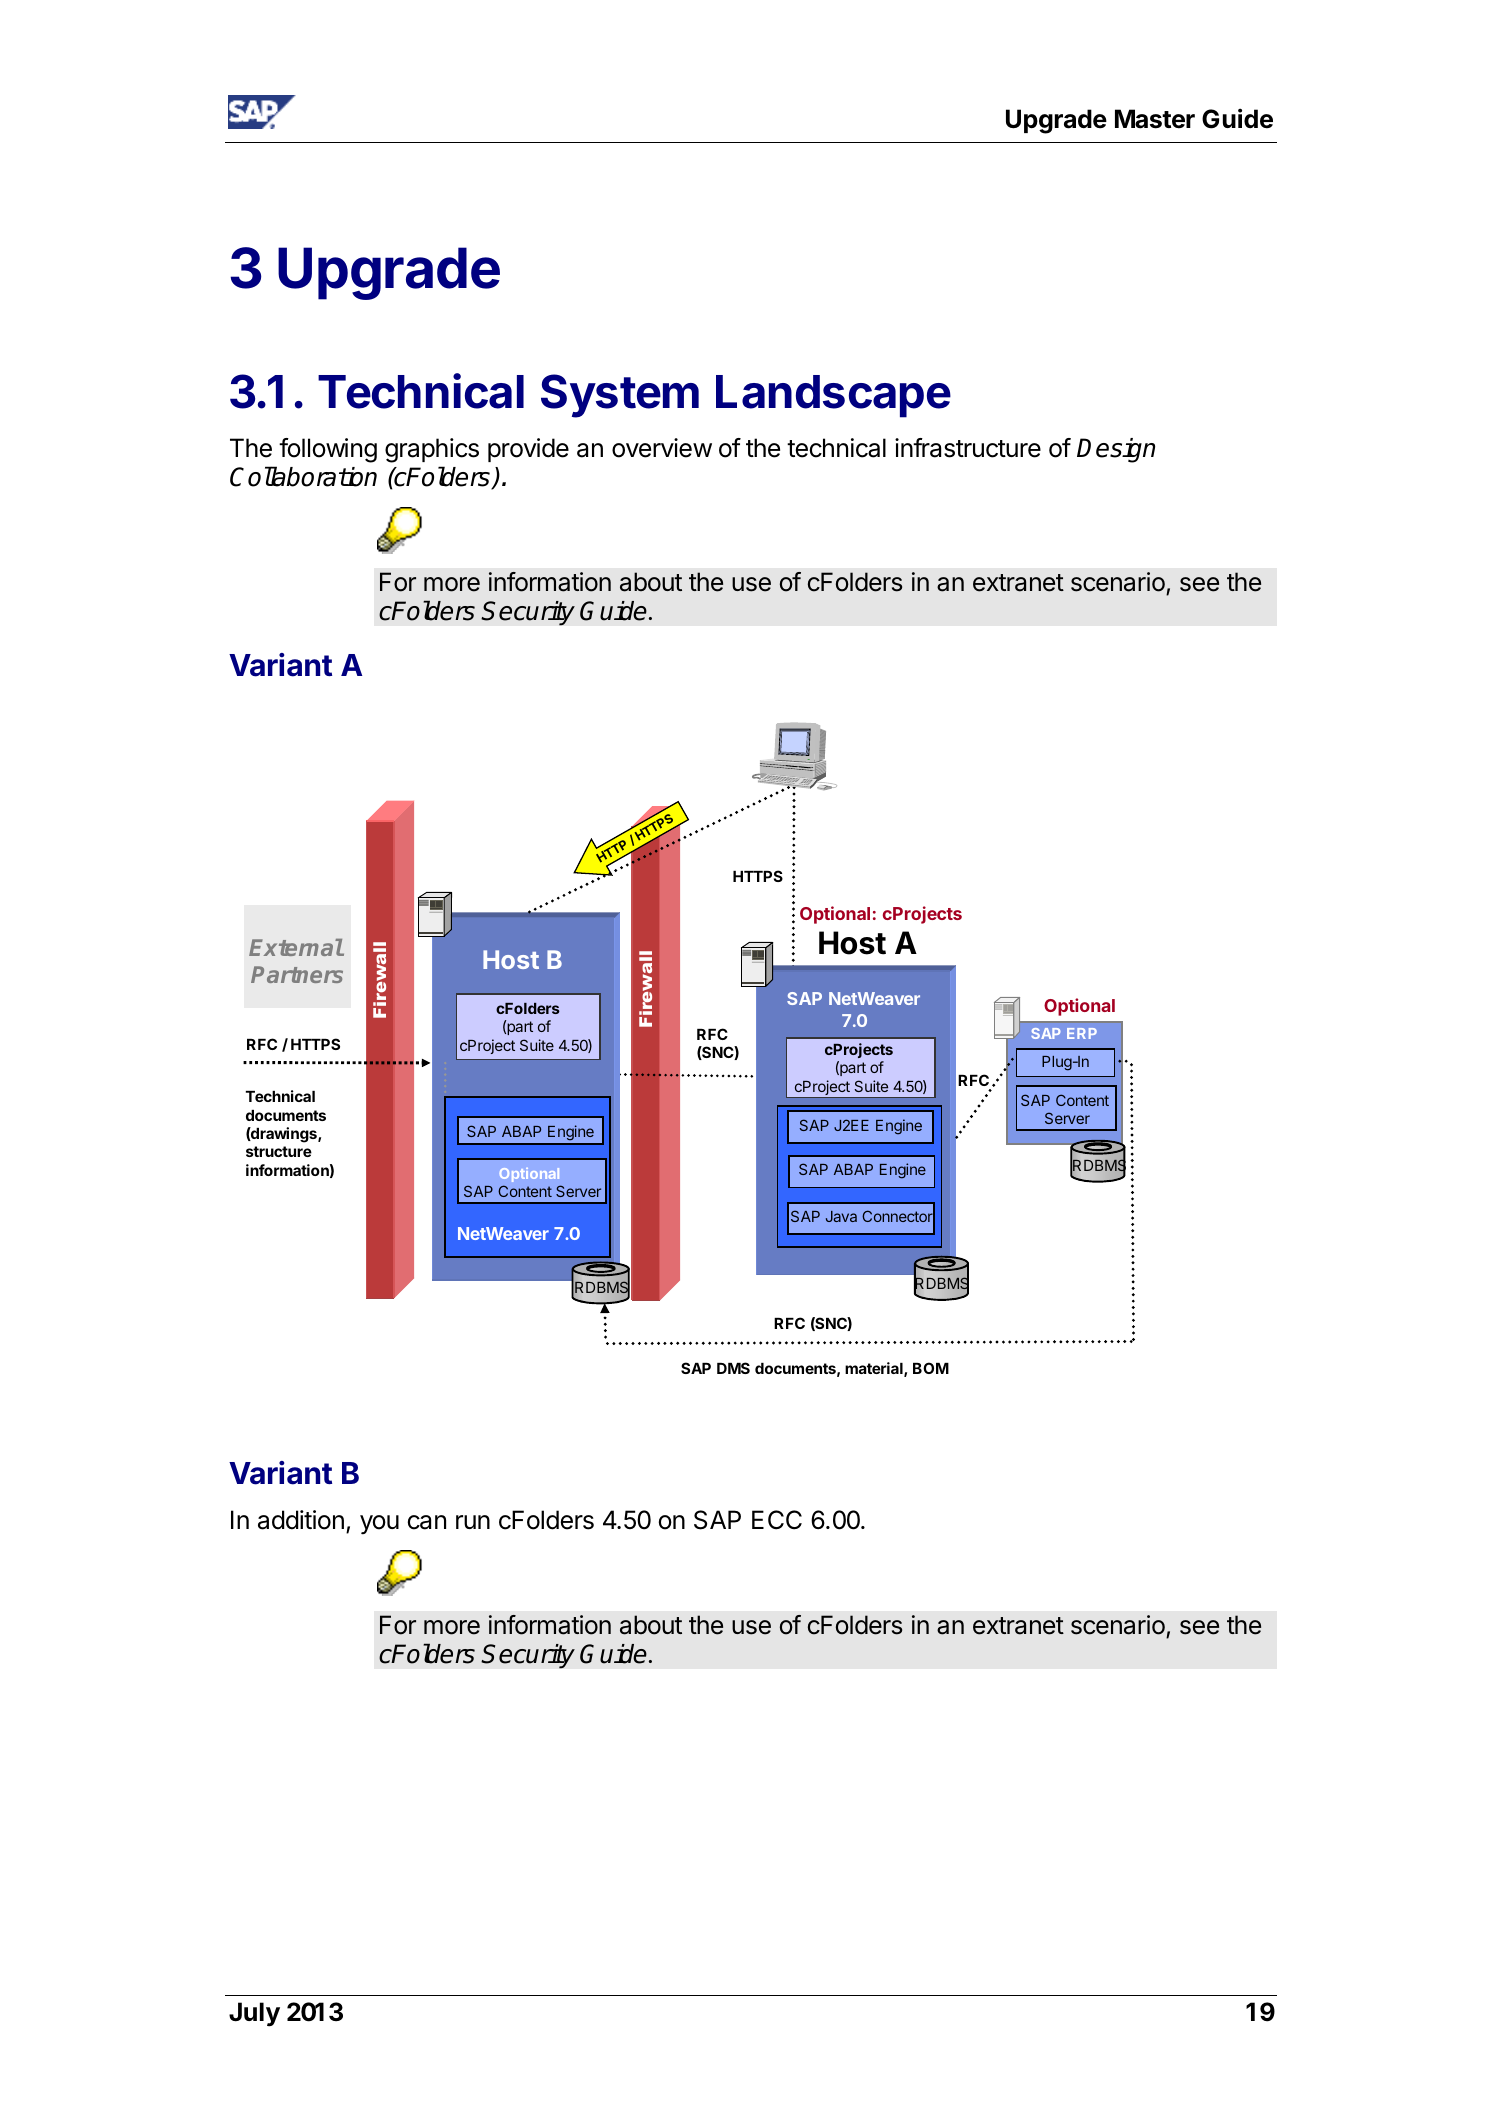  I want to click on Master, so click(1155, 119).
